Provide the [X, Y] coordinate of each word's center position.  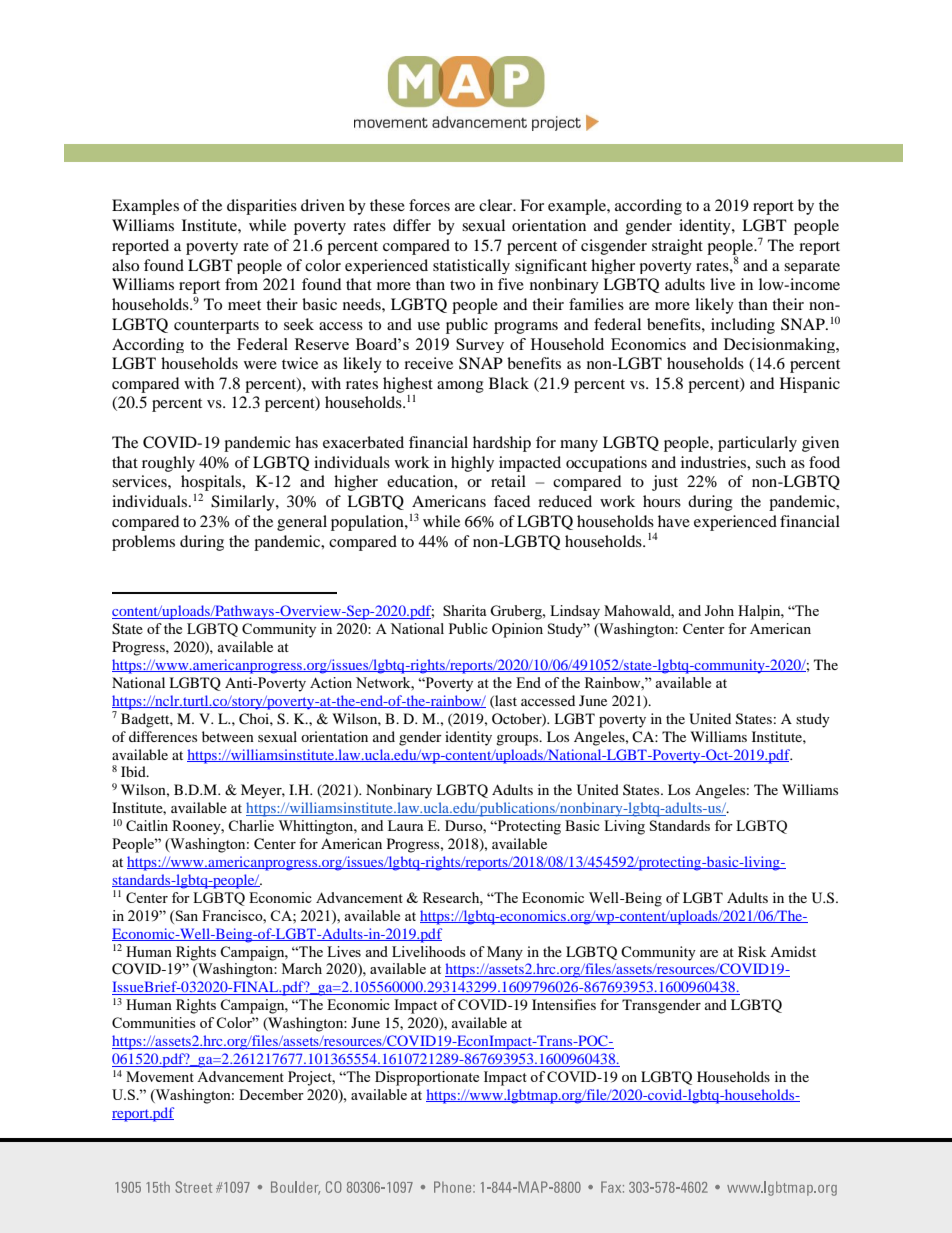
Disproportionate [427, 1078]
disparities [262, 207]
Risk [752, 951]
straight [677, 247]
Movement [160, 1076]
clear [497, 205]
